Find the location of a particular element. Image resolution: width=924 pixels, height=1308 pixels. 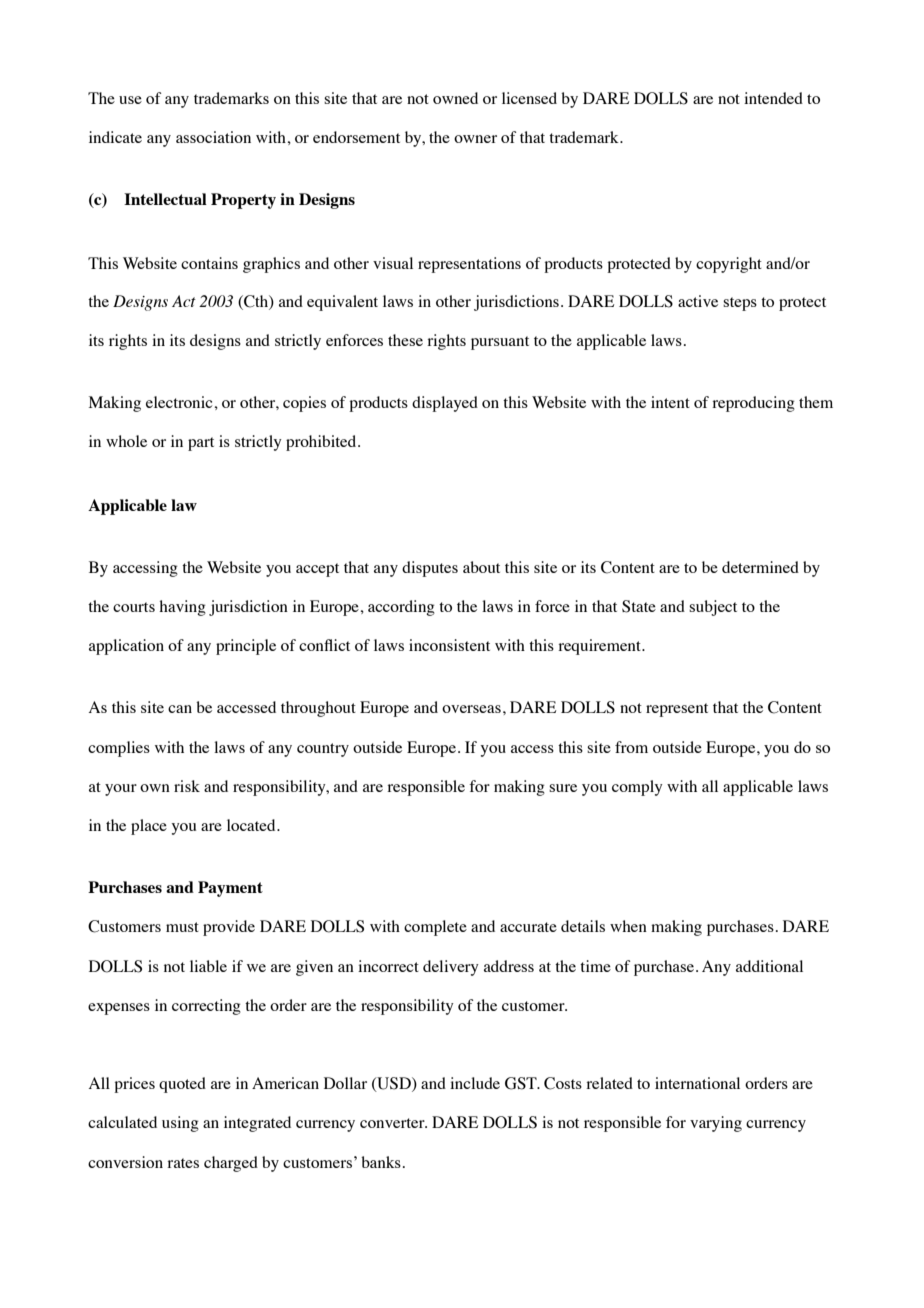

inconsistent is located at coordinates (449, 645).
